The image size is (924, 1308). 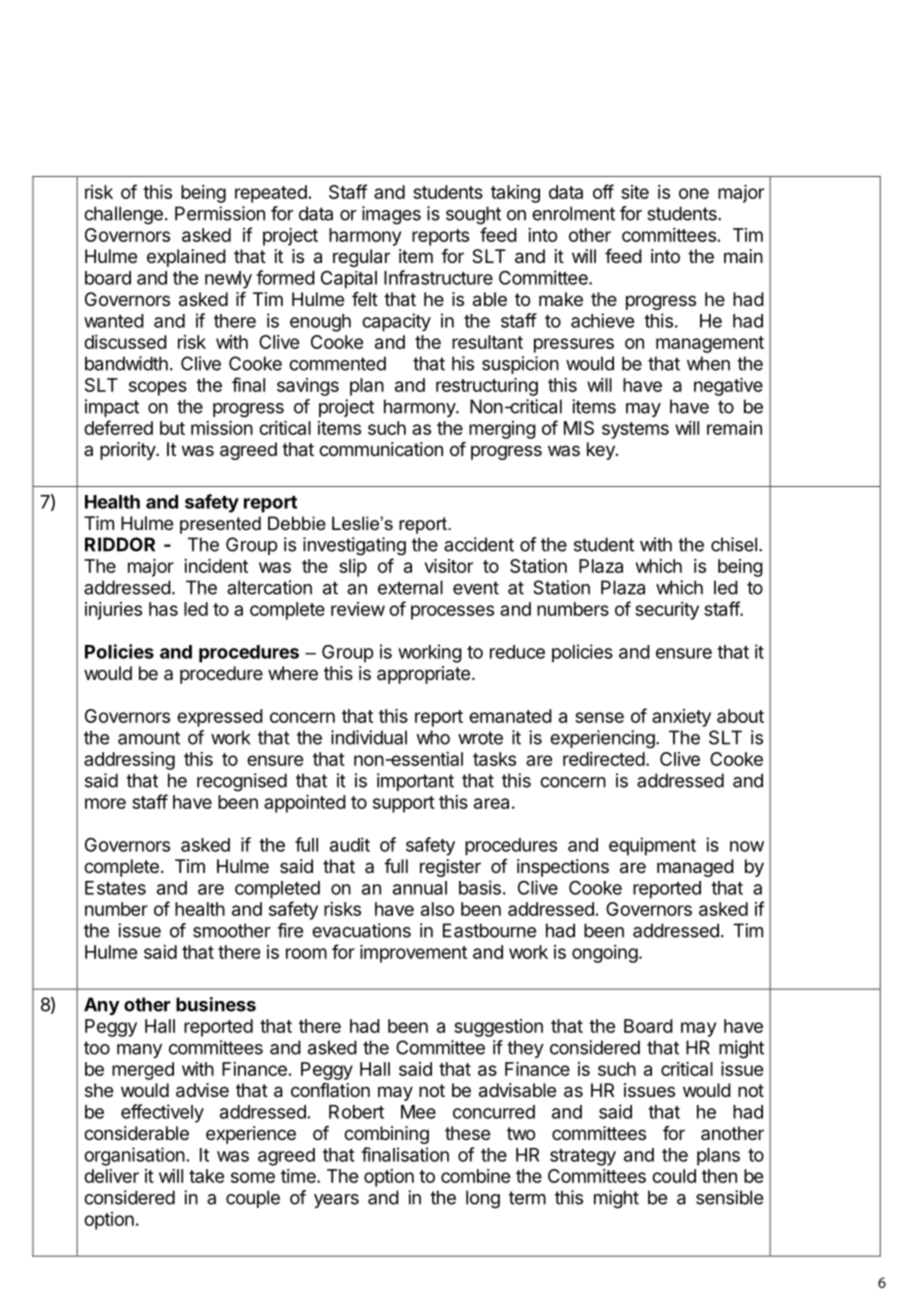 I want to click on explained, so click(x=186, y=258).
